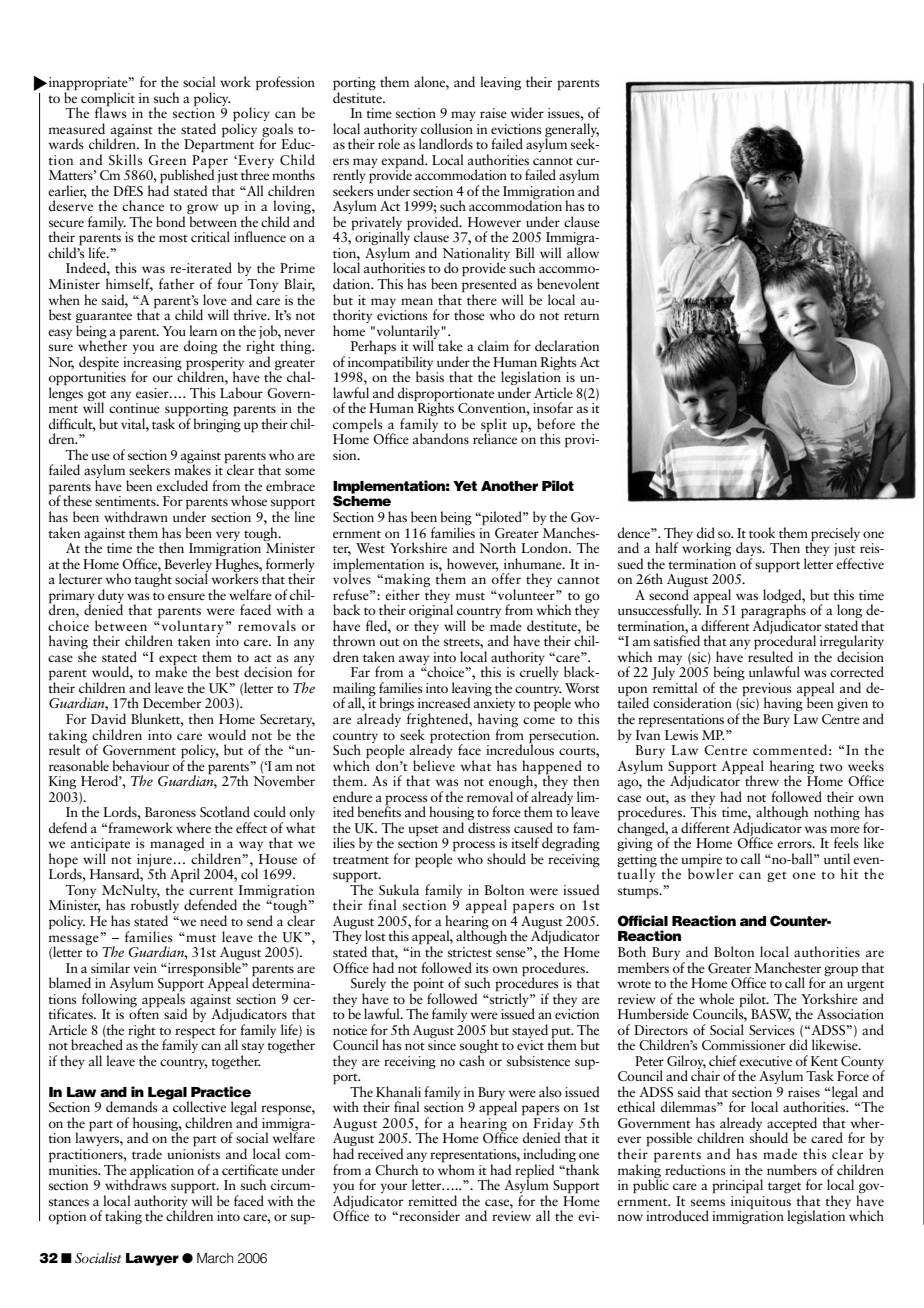 The height and width of the page is (1308, 924). What do you see at coordinates (767, 691) in the page?
I see `previous` at bounding box center [767, 691].
